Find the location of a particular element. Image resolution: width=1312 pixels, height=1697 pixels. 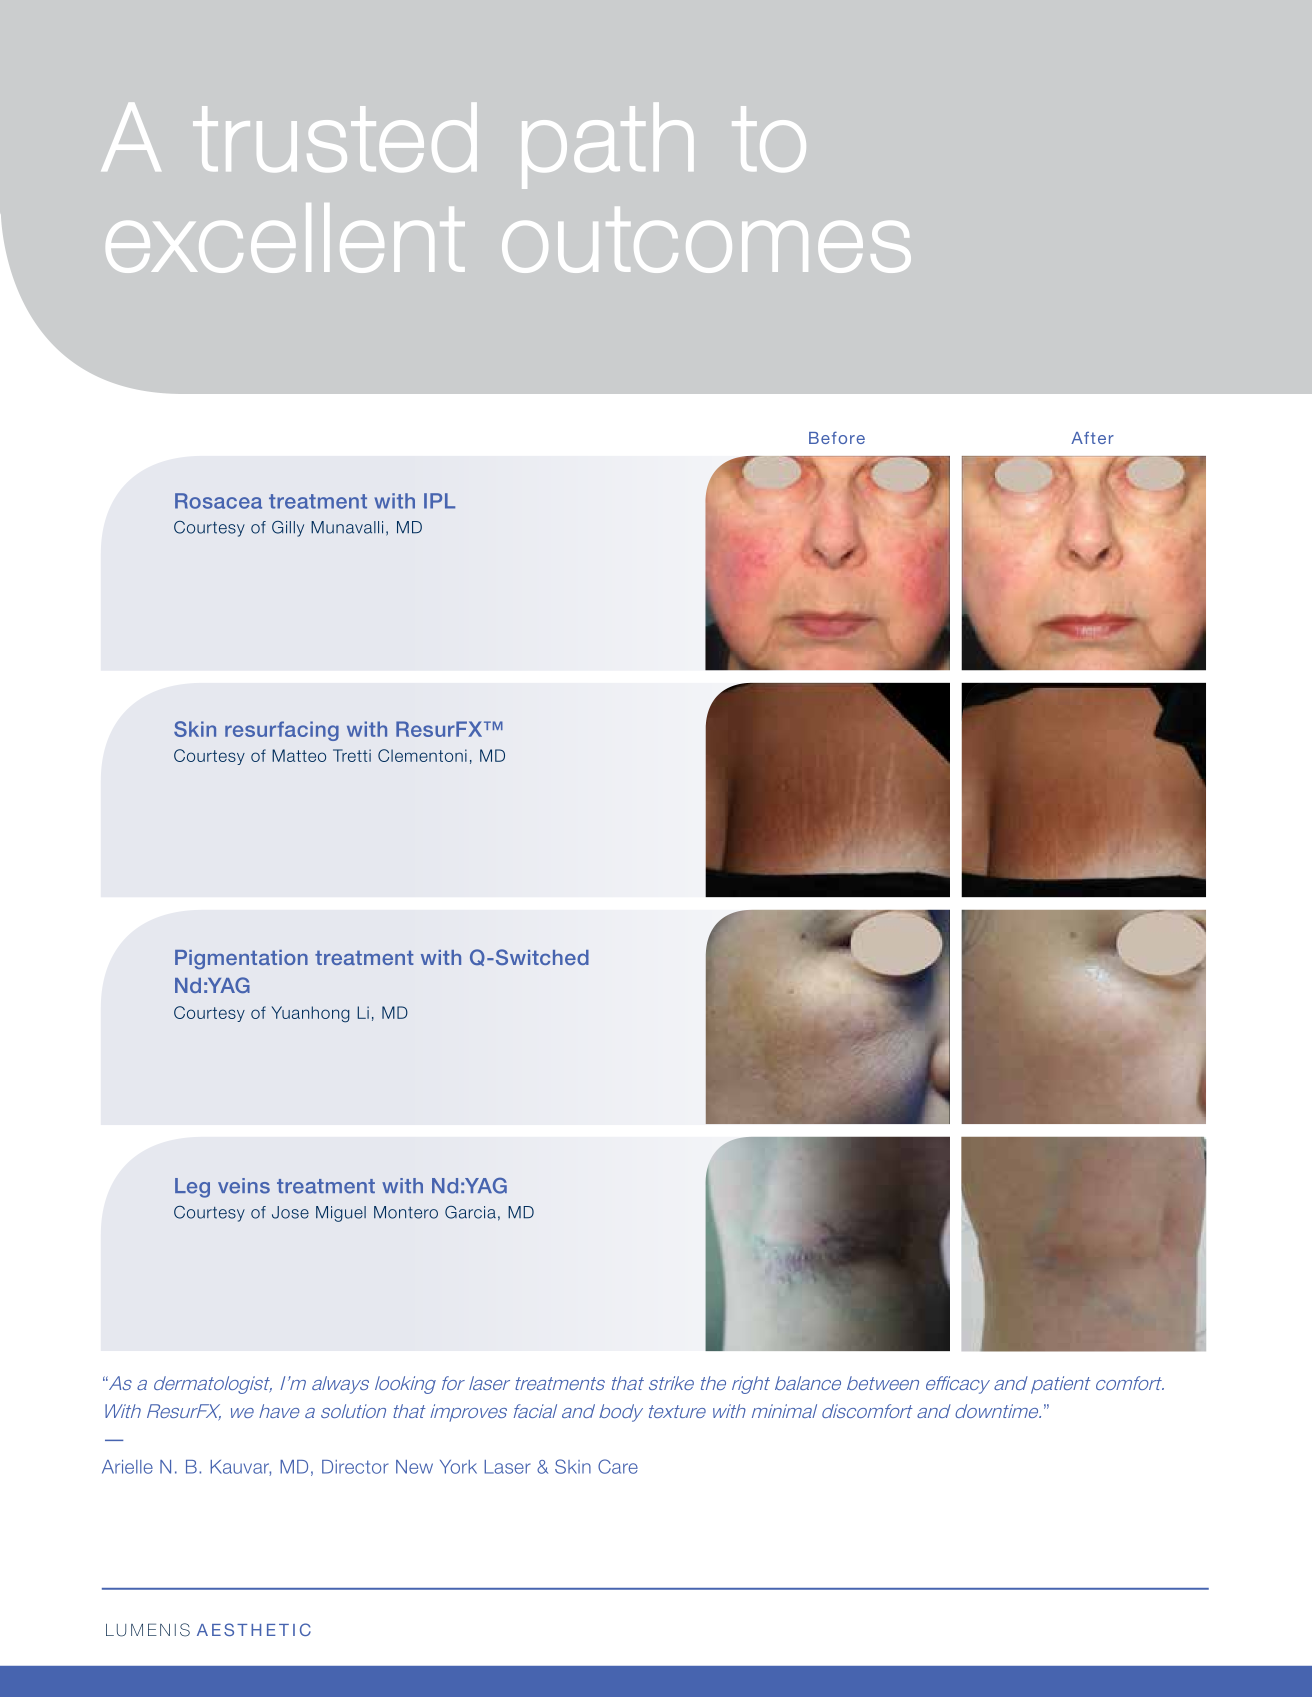

outcomes is located at coordinates (706, 240).
